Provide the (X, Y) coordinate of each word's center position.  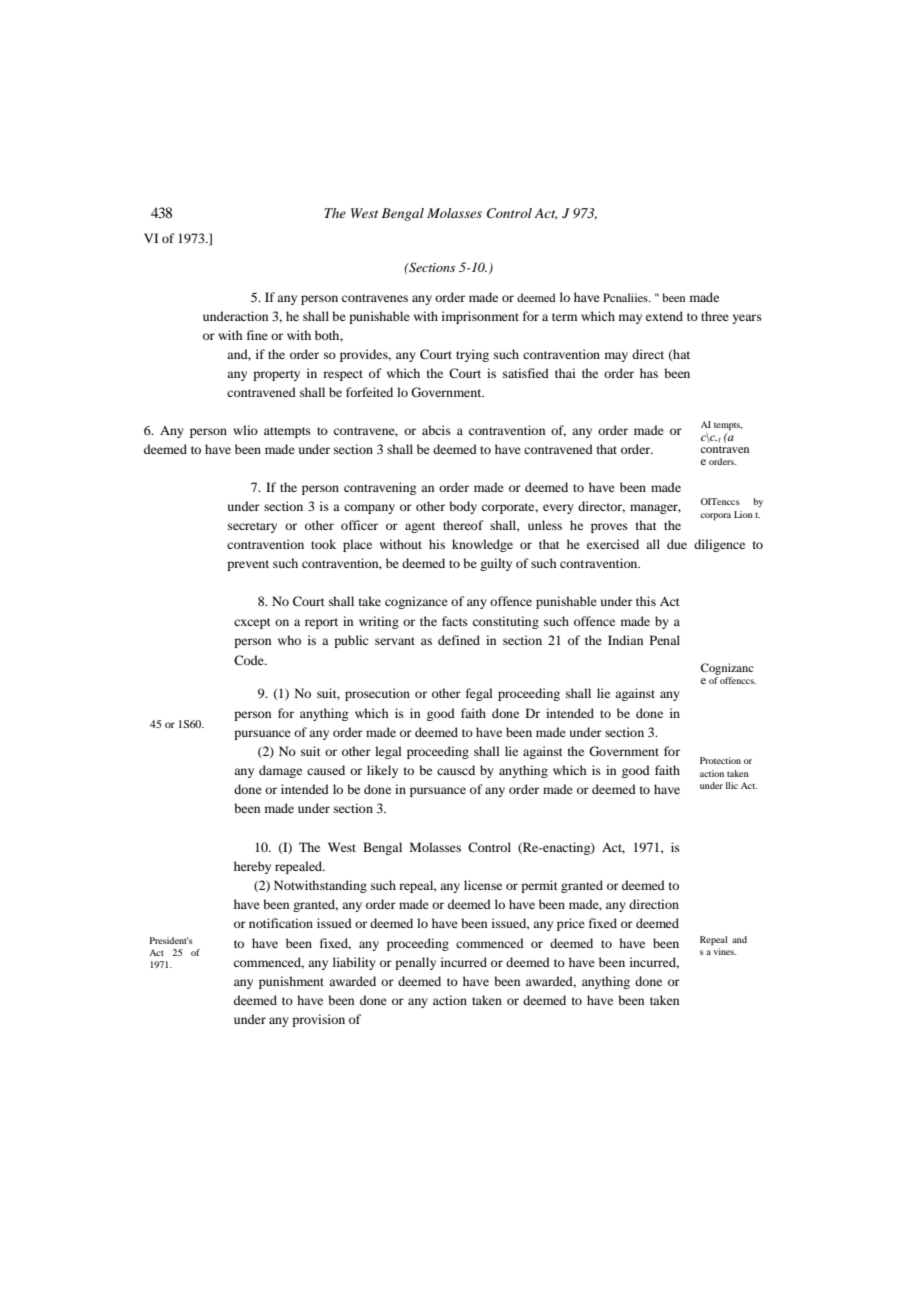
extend (664, 316)
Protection (720, 760)
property (276, 375)
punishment (291, 982)
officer (359, 525)
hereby (252, 867)
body (463, 507)
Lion (743, 514)
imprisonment (480, 317)
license (483, 885)
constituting (506, 622)
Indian (625, 640)
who (289, 640)
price (571, 924)
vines (724, 951)
